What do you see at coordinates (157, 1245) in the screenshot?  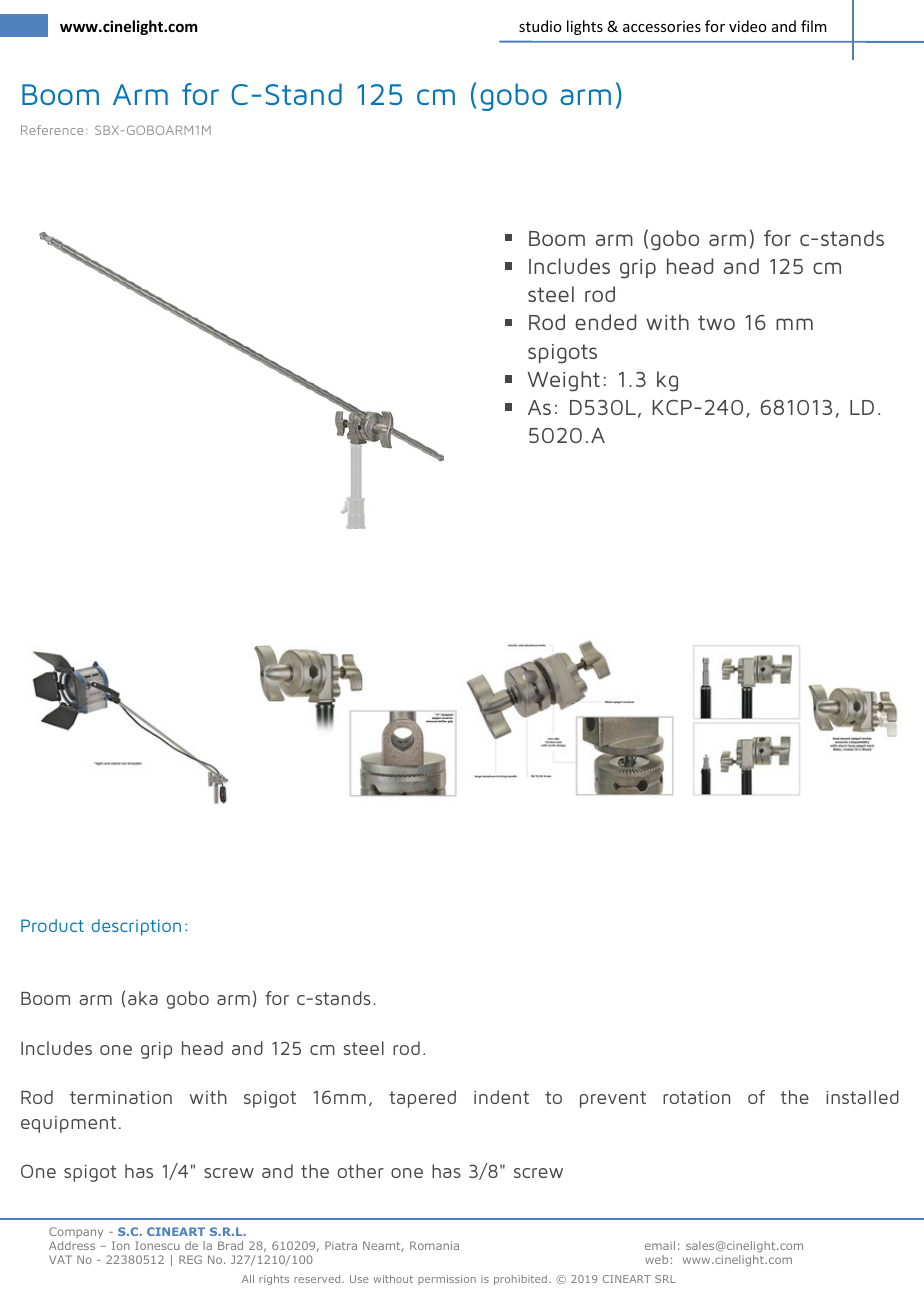 I see `Ionescu` at bounding box center [157, 1245].
